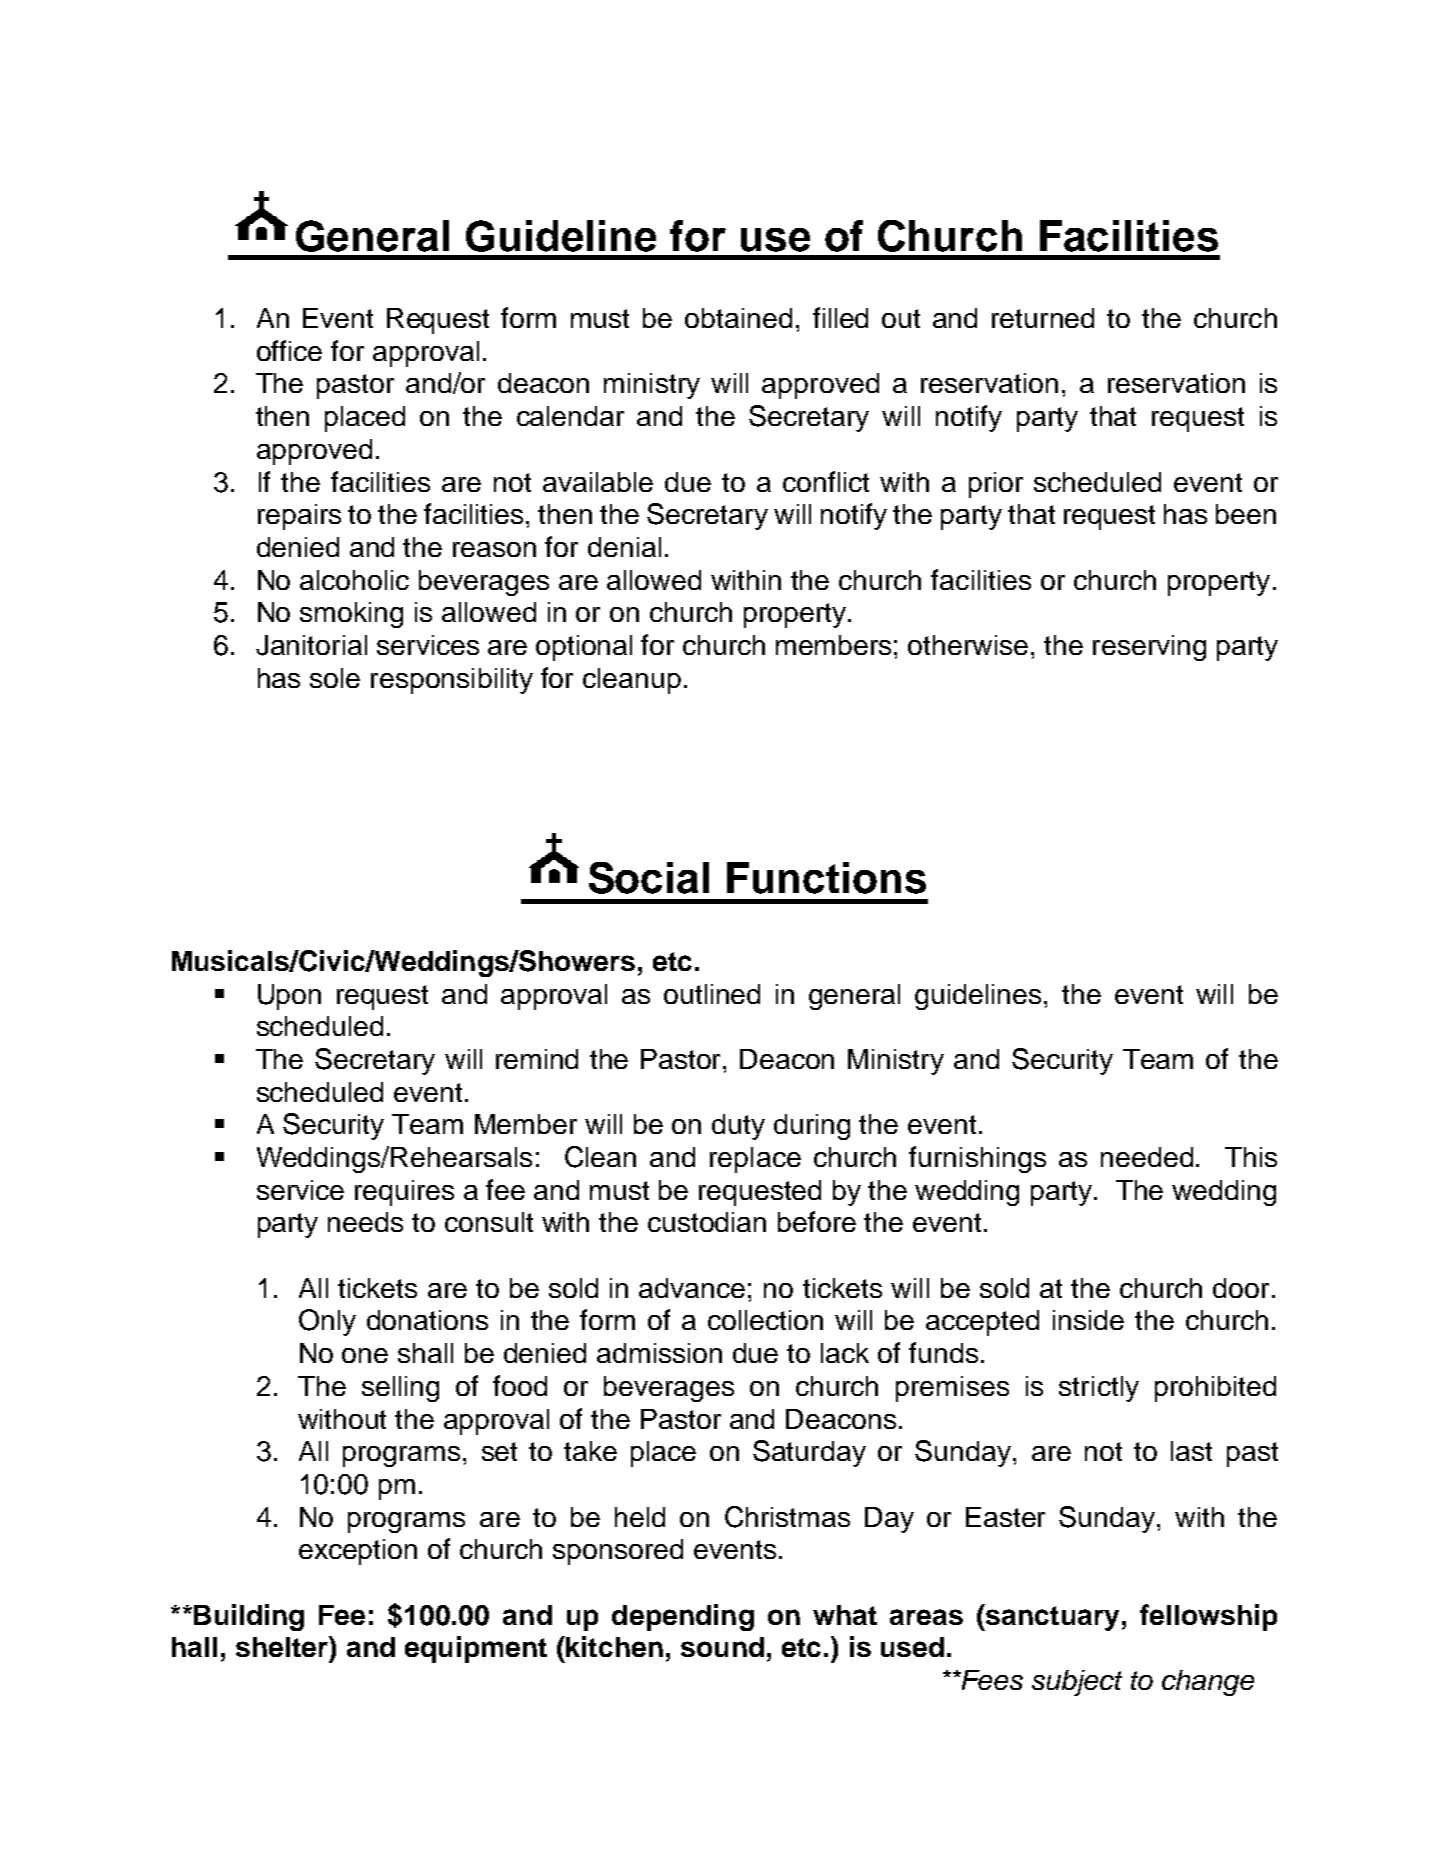 The image size is (1449, 1876). What do you see at coordinates (738, 318) in the screenshot?
I see `obtained` at bounding box center [738, 318].
